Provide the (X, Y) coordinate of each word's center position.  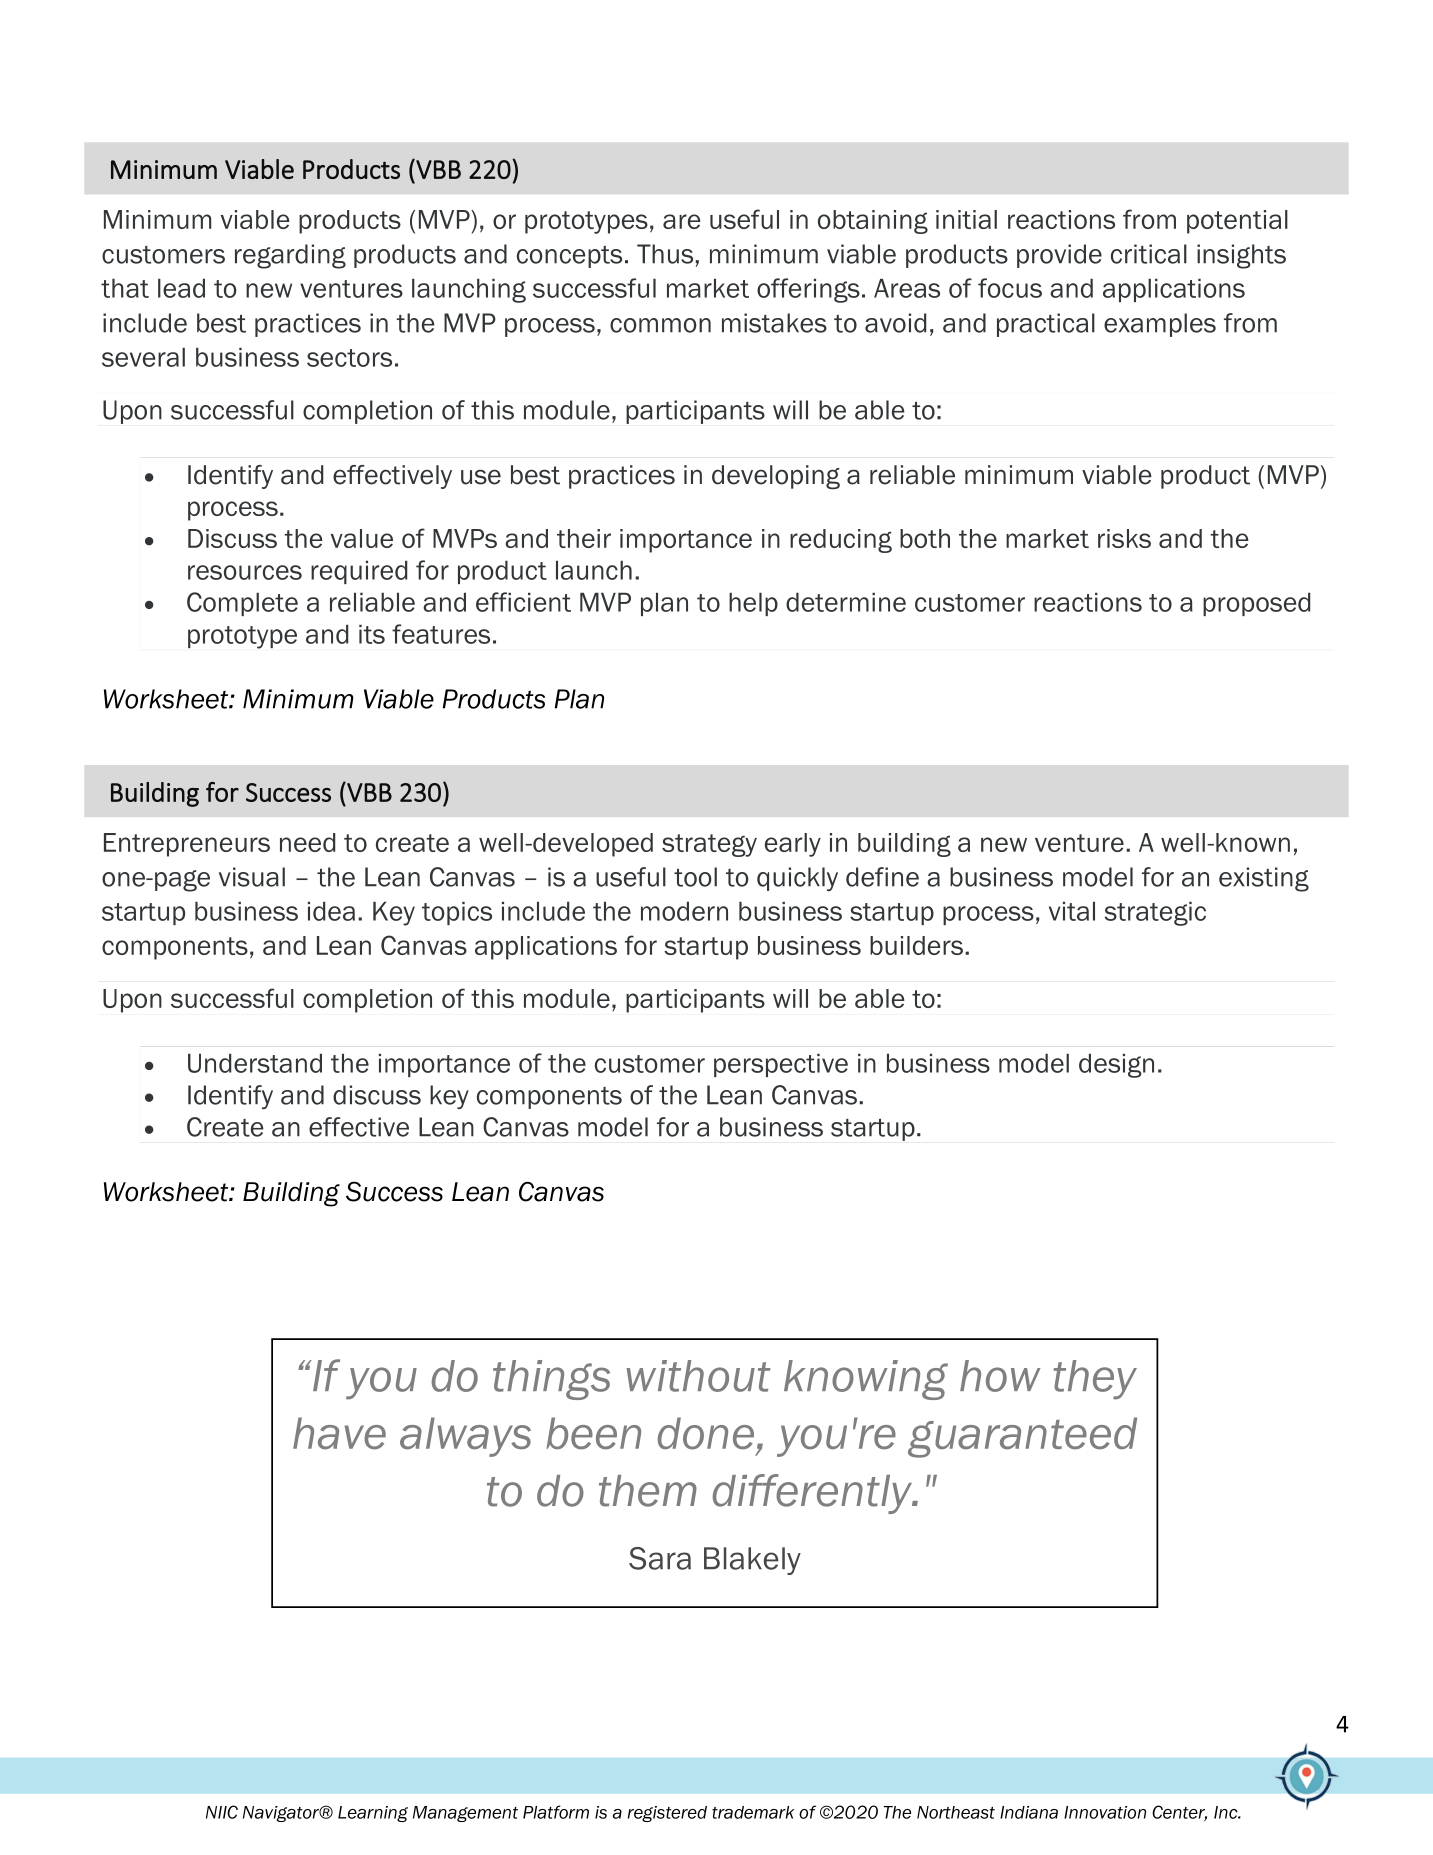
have (339, 1433)
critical (1149, 254)
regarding (290, 256)
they (1095, 1380)
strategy (709, 845)
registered (667, 1814)
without (698, 1376)
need (307, 842)
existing (1264, 879)
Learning (373, 1814)
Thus (665, 254)
